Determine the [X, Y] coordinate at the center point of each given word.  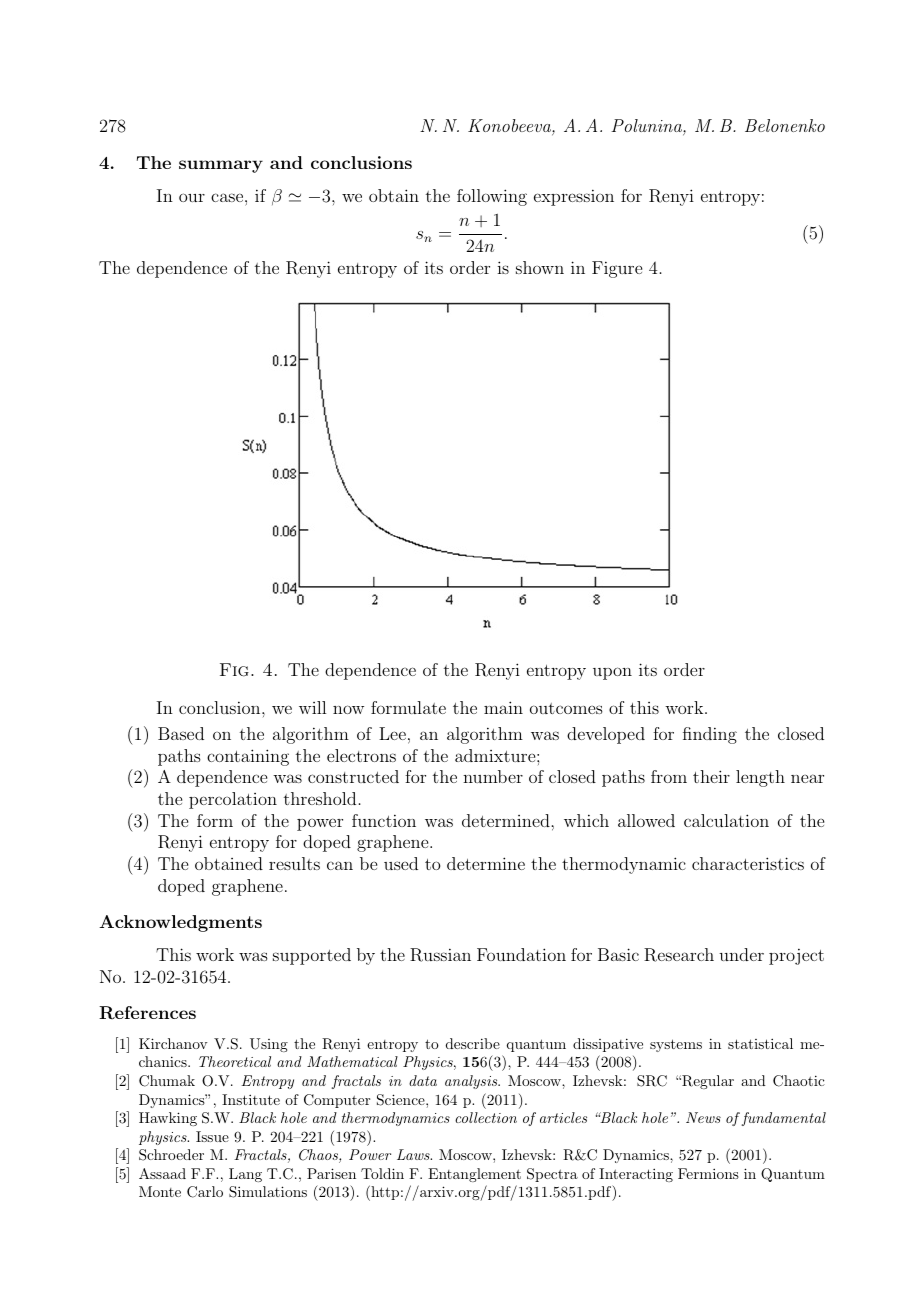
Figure [617, 269]
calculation [726, 820]
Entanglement [474, 1175]
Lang [245, 1175]
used [401, 863]
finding [710, 735]
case [228, 197]
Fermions [708, 1173]
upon [612, 673]
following [492, 197]
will [312, 707]
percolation [233, 800]
